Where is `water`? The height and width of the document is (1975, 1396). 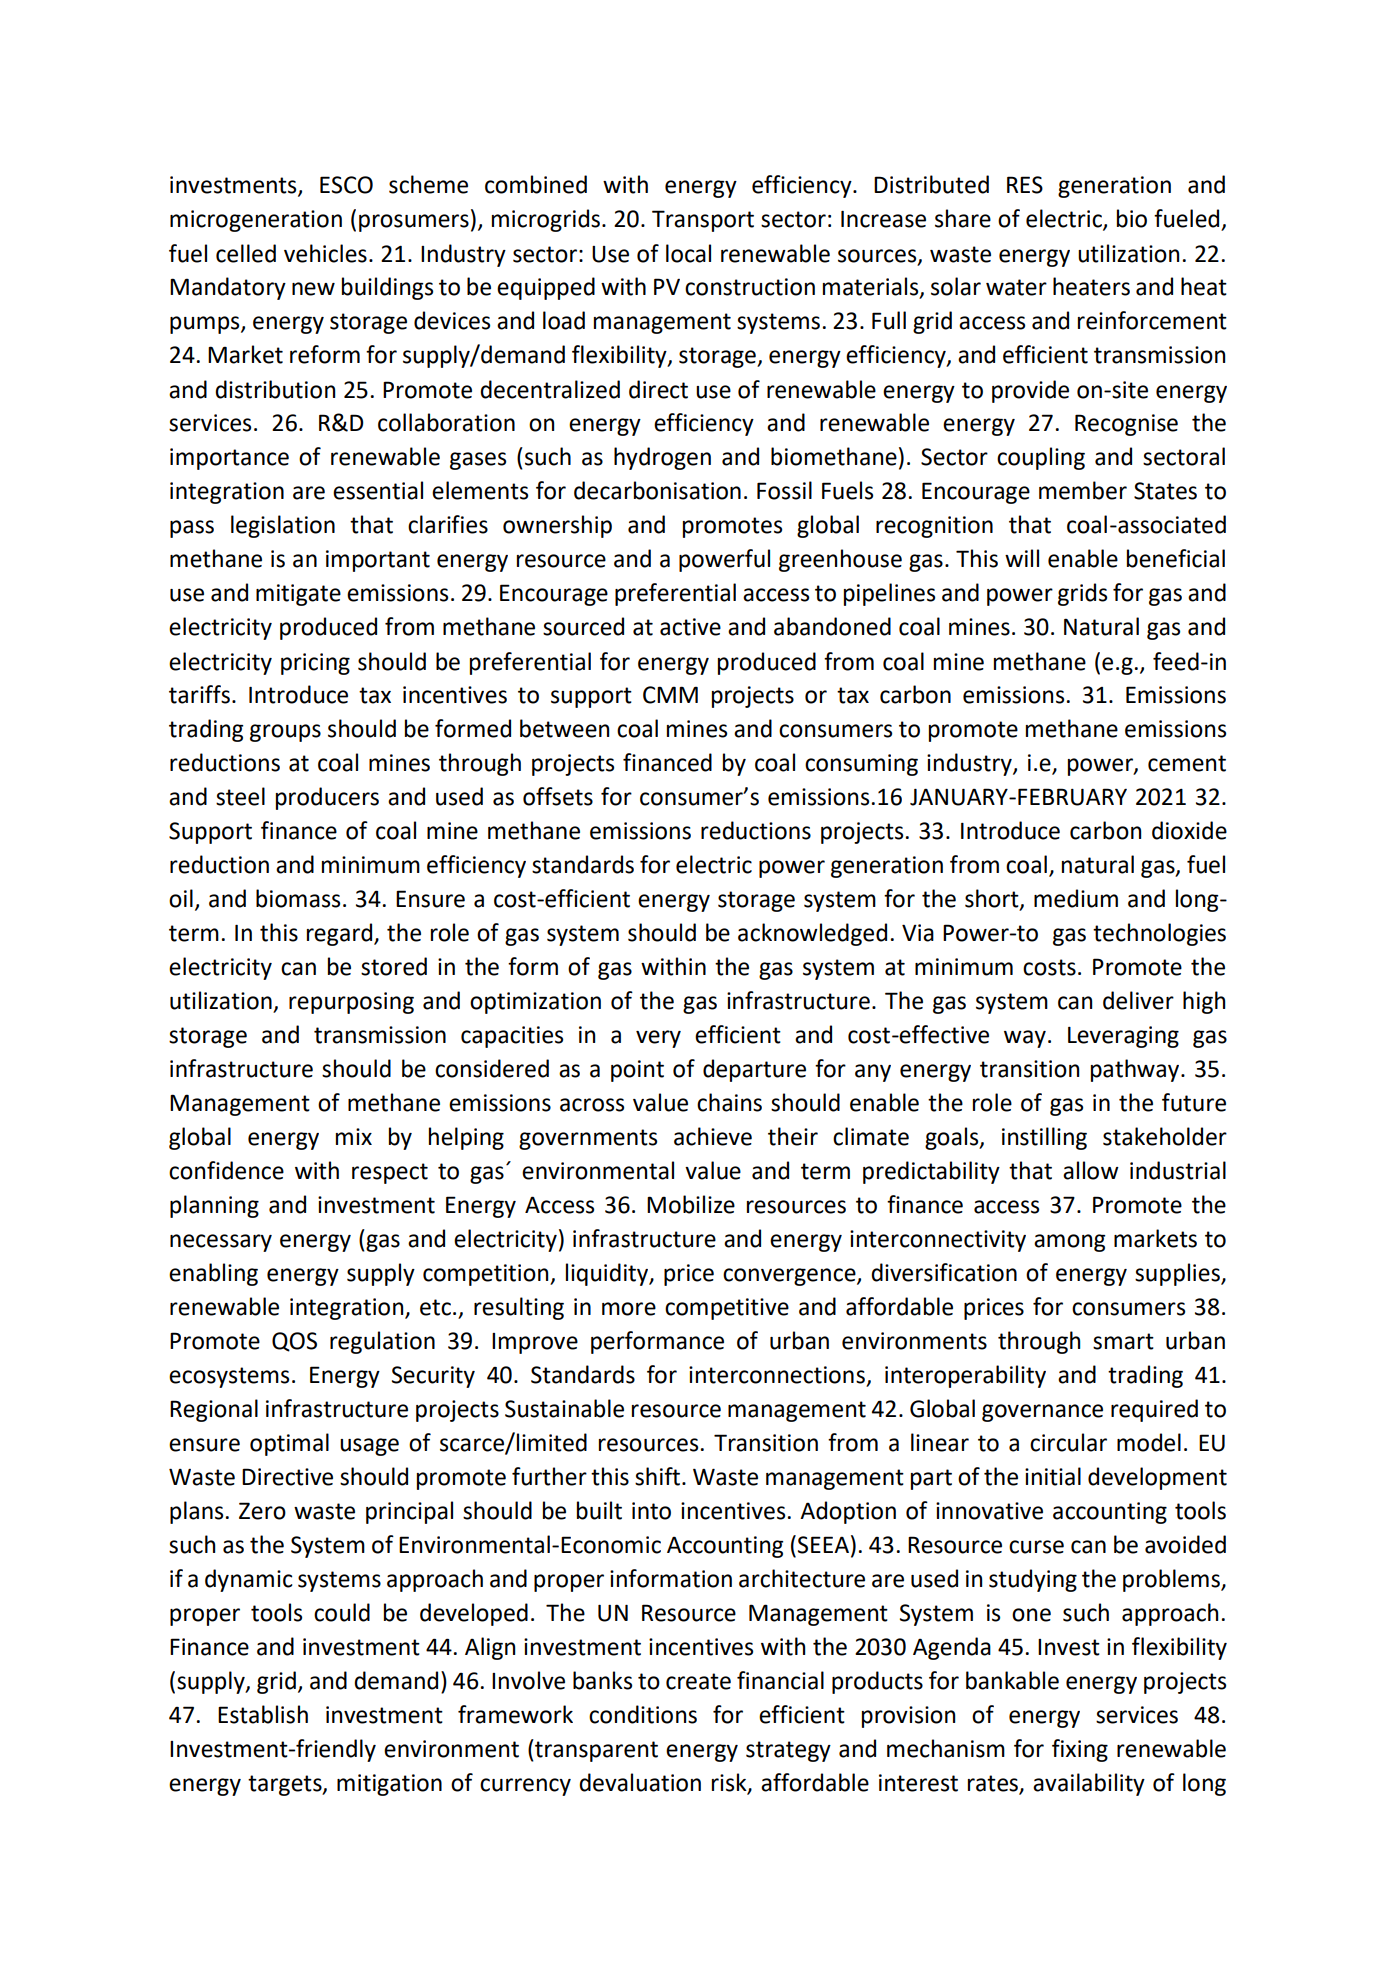 water is located at coordinates (1016, 287).
